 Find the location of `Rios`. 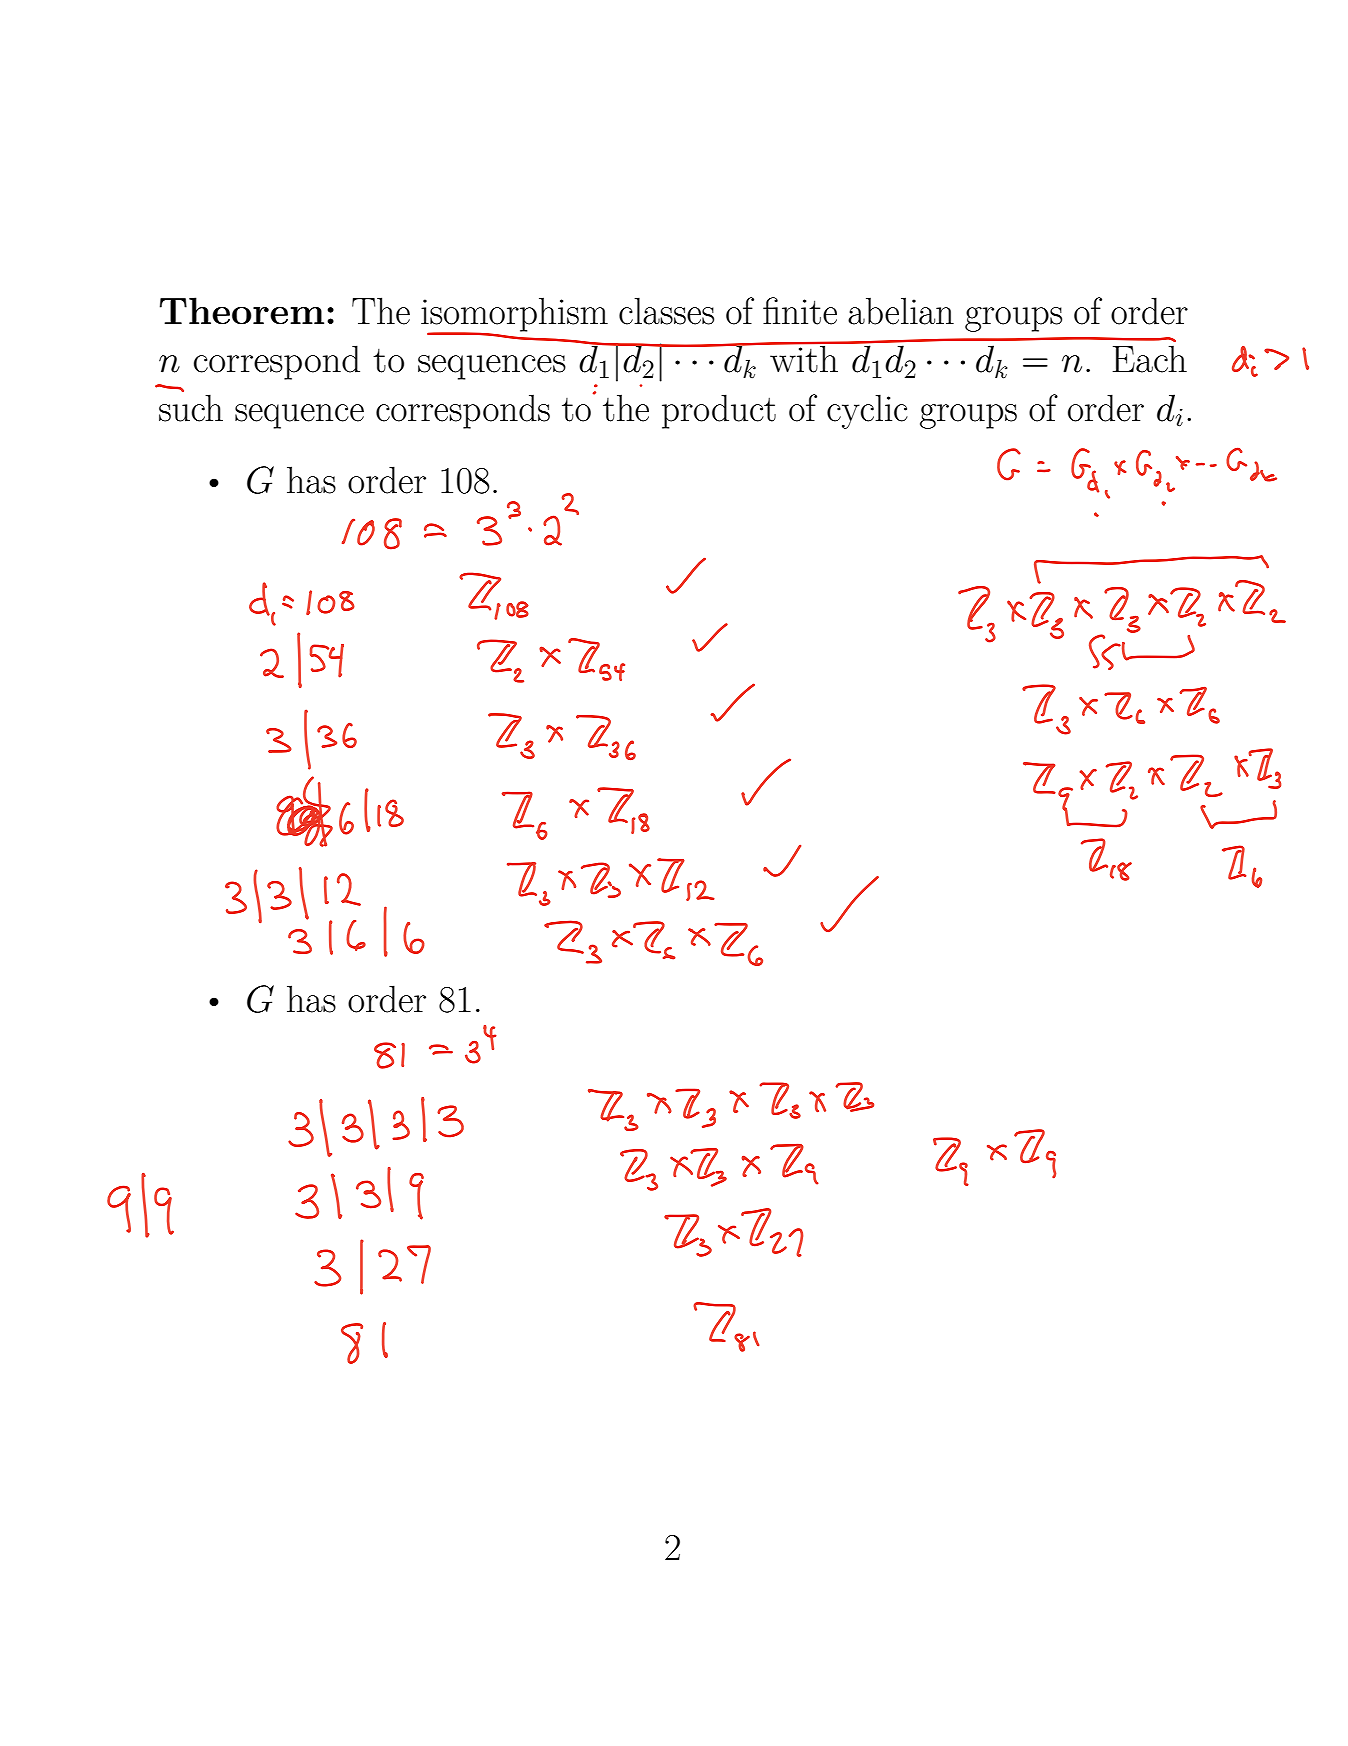

Rios is located at coordinates (498, 604).
